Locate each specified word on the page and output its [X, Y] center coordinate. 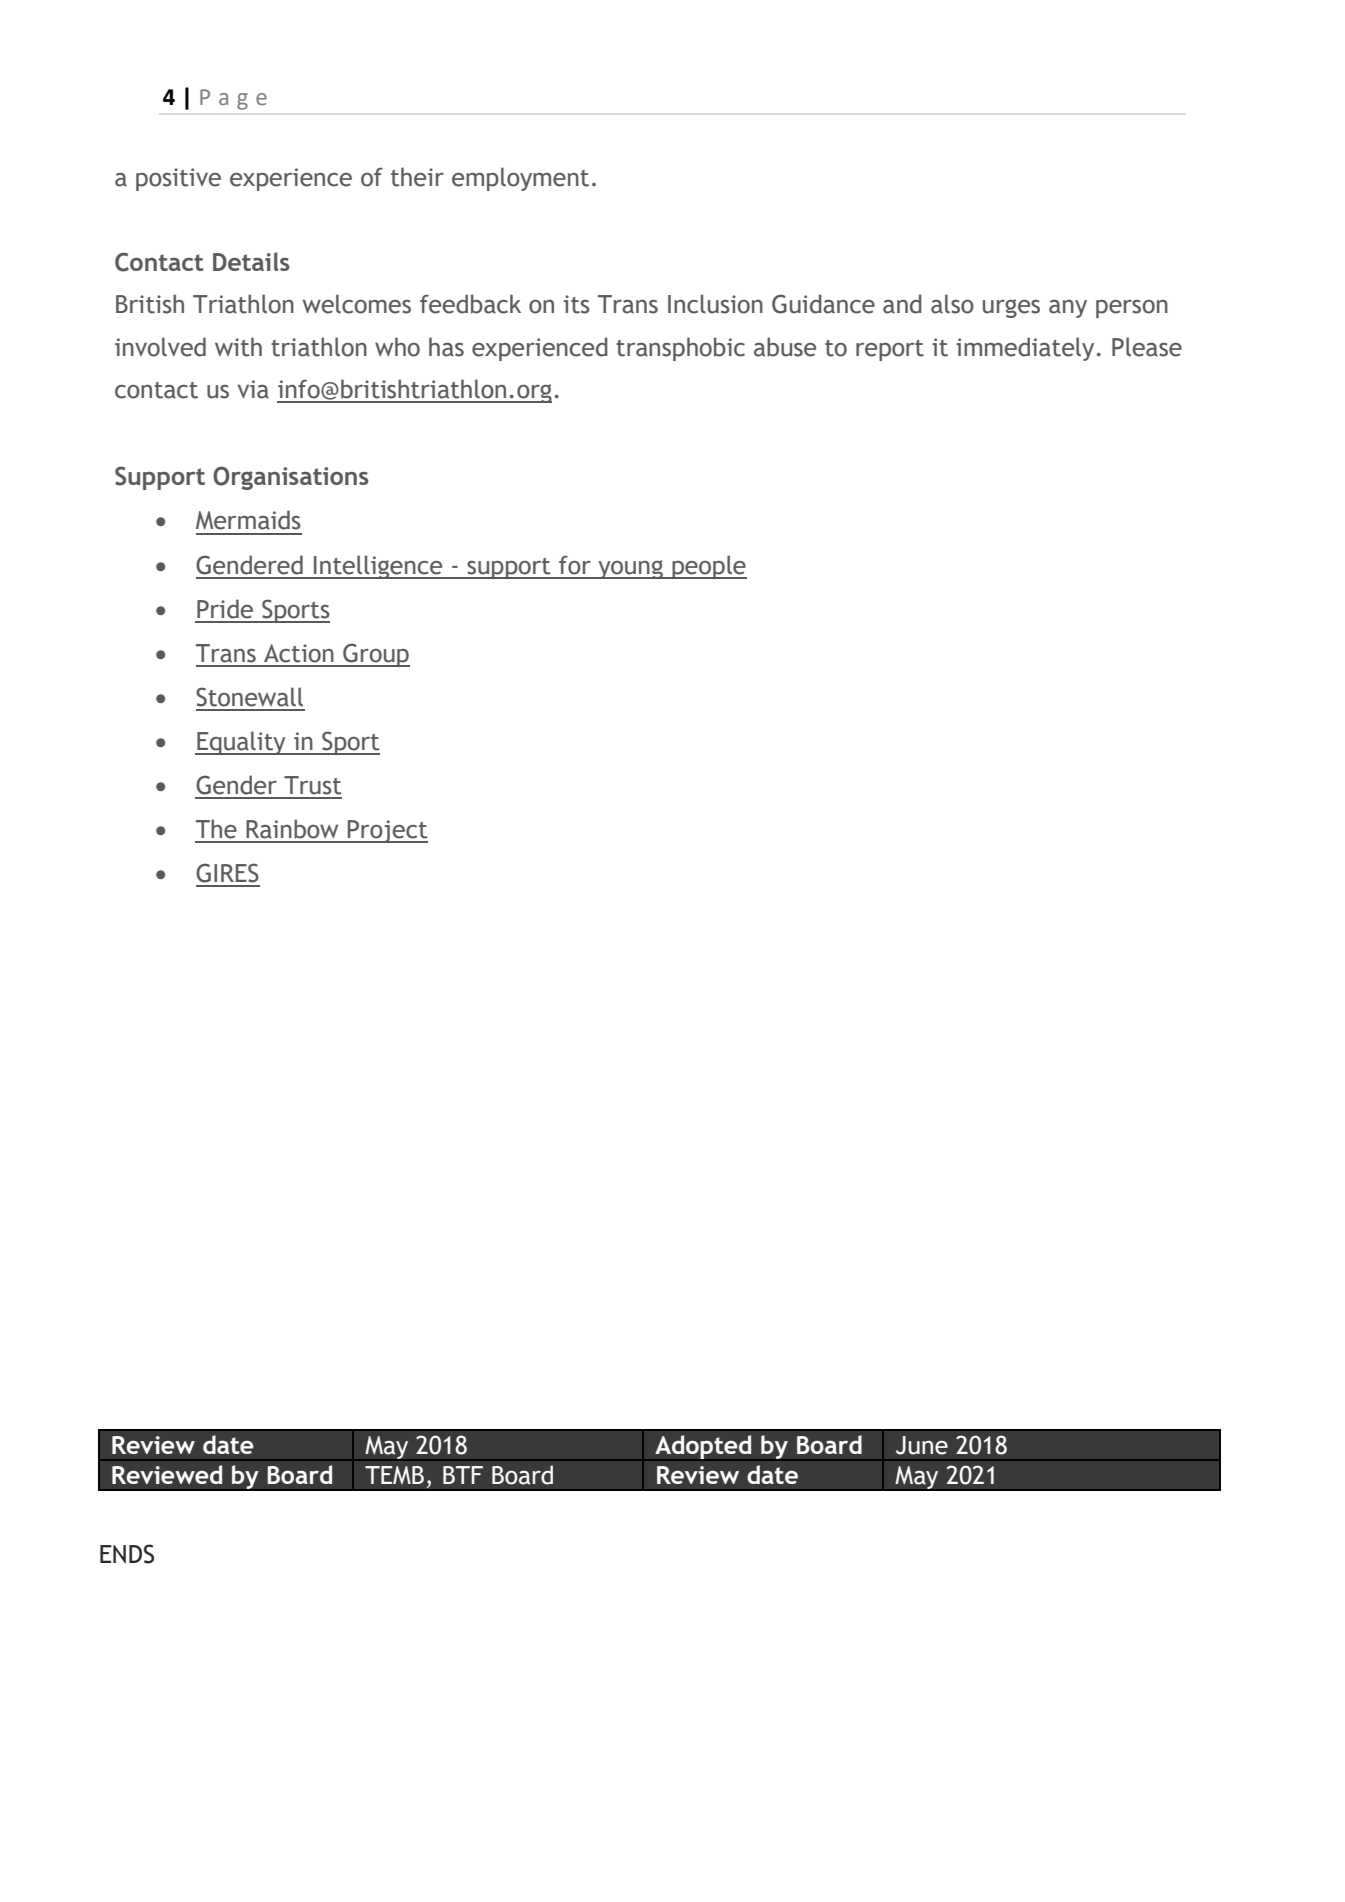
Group [375, 655]
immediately [1025, 349]
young [630, 569]
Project [387, 831]
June [922, 1445]
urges [1011, 308]
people [708, 567]
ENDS [127, 1554]
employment [520, 179]
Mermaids [248, 520]
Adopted [703, 1448]
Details [251, 261]
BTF [463, 1475]
